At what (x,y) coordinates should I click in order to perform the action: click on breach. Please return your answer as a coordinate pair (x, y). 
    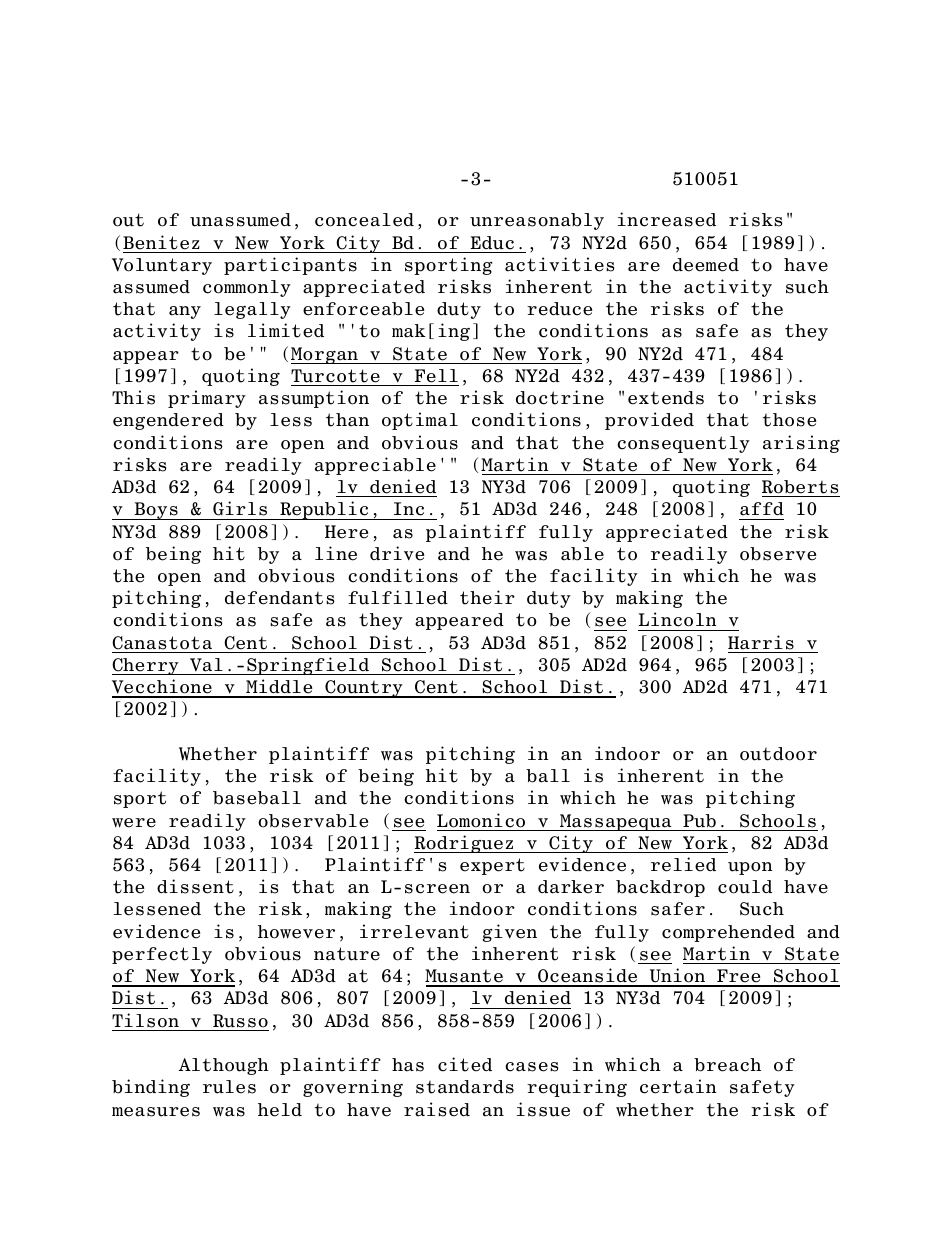
    Looking at the image, I should click on (727, 1065).
